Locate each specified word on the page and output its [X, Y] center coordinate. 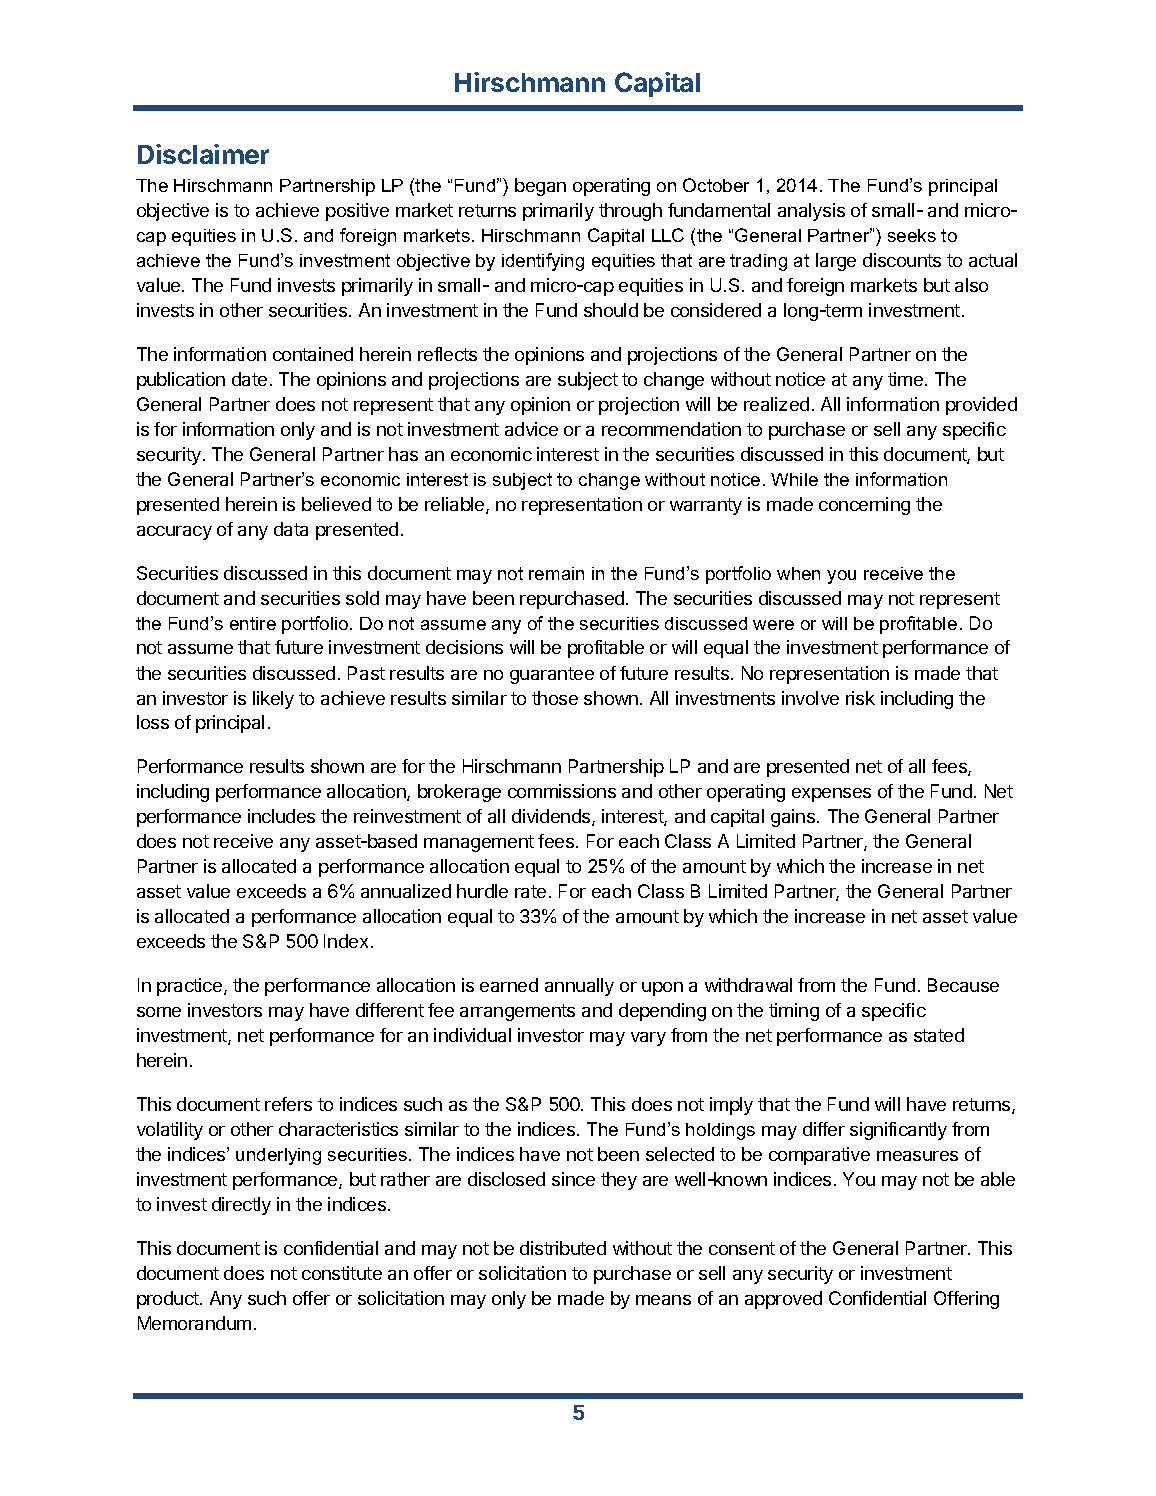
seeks [912, 235]
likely [273, 700]
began [540, 187]
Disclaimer [203, 154]
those [555, 698]
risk [860, 698]
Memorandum [194, 1323]
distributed [563, 1248]
